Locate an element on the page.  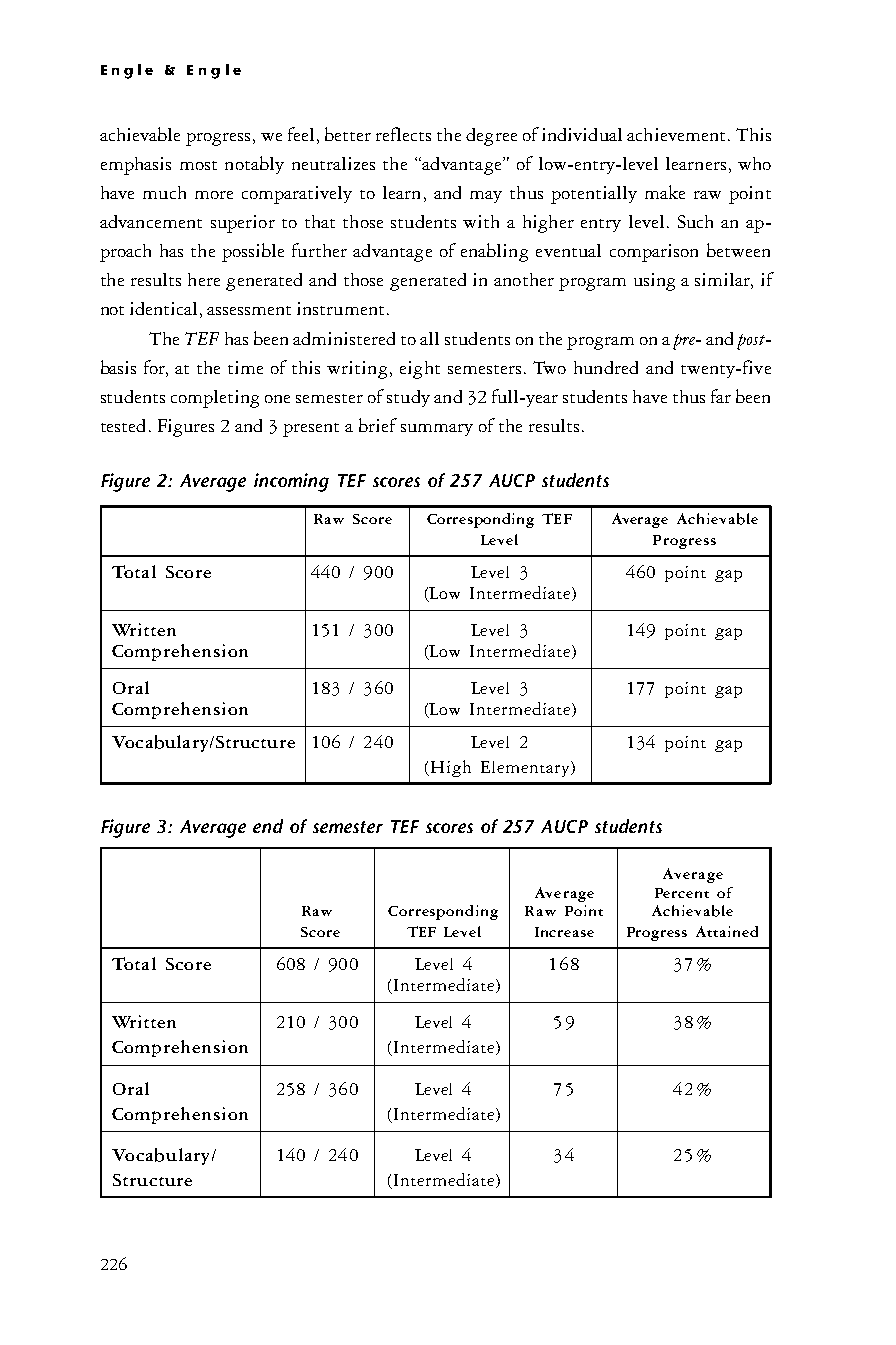
reflects is located at coordinates (403, 134).
